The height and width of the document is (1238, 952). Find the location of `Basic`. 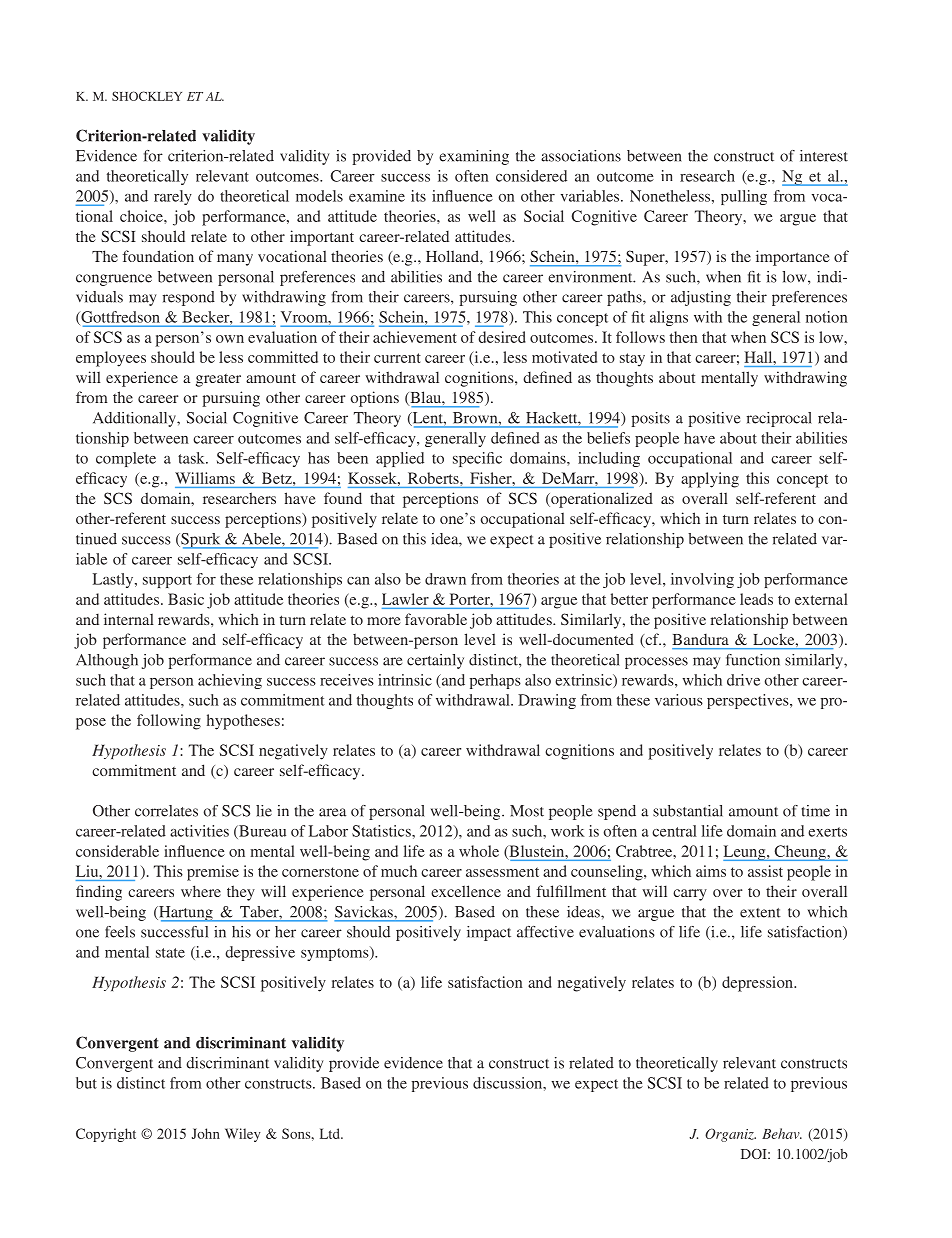

Basic is located at coordinates (186, 599).
